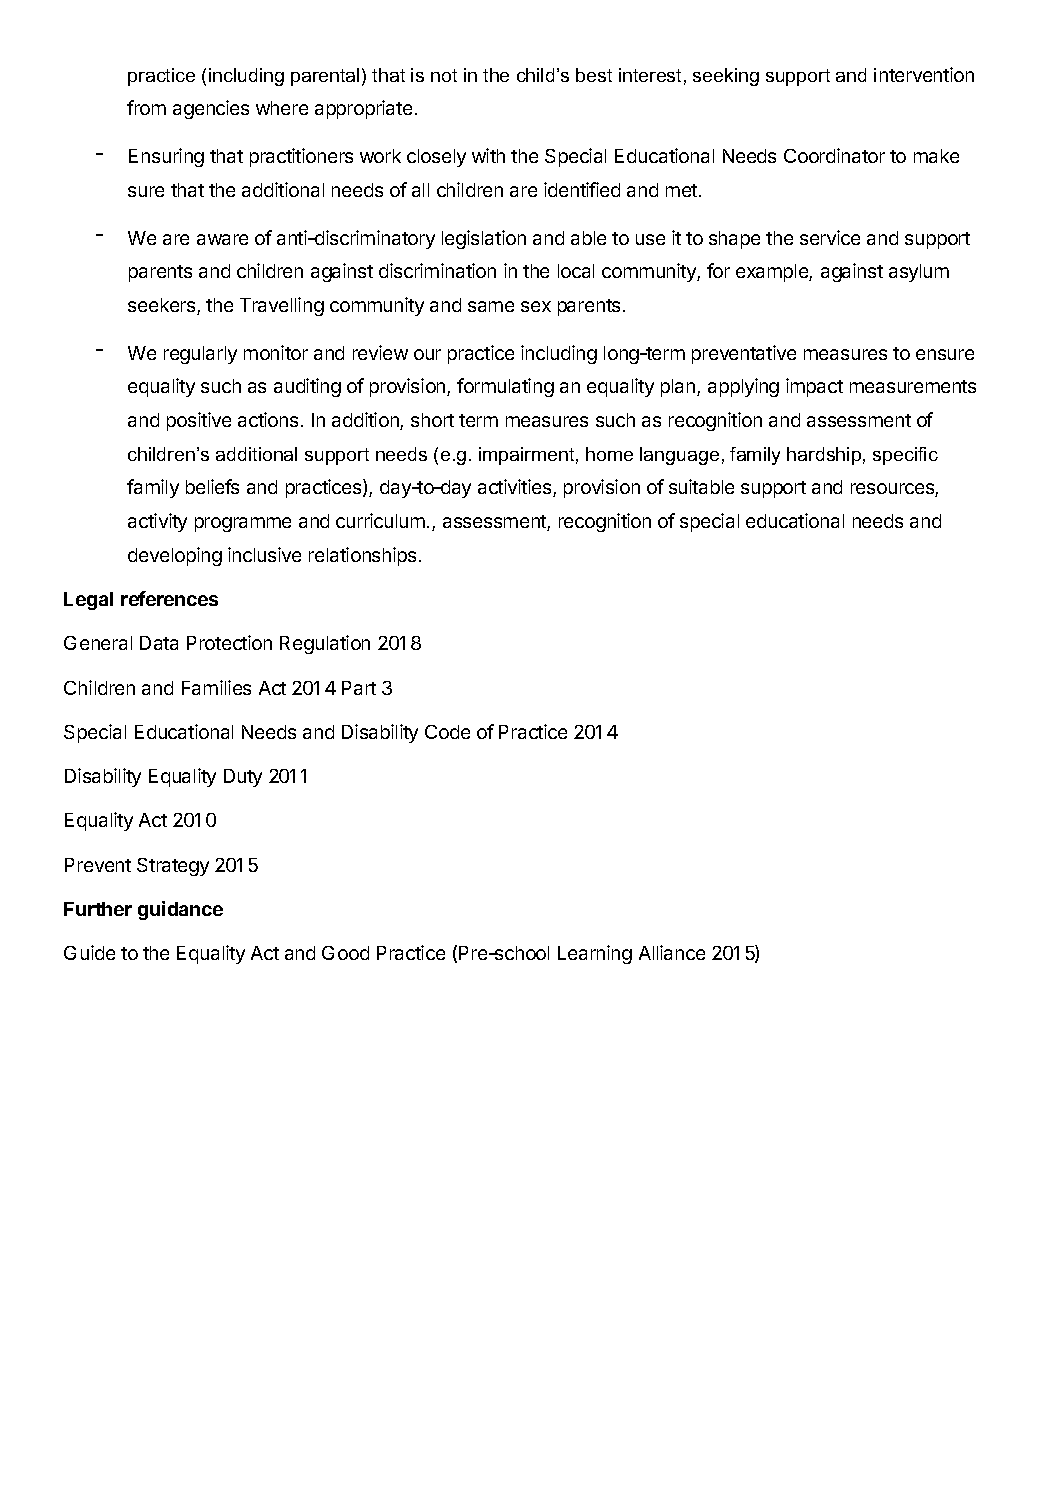  Describe the element at coordinates (157, 522) in the image. I see `activity` at that location.
